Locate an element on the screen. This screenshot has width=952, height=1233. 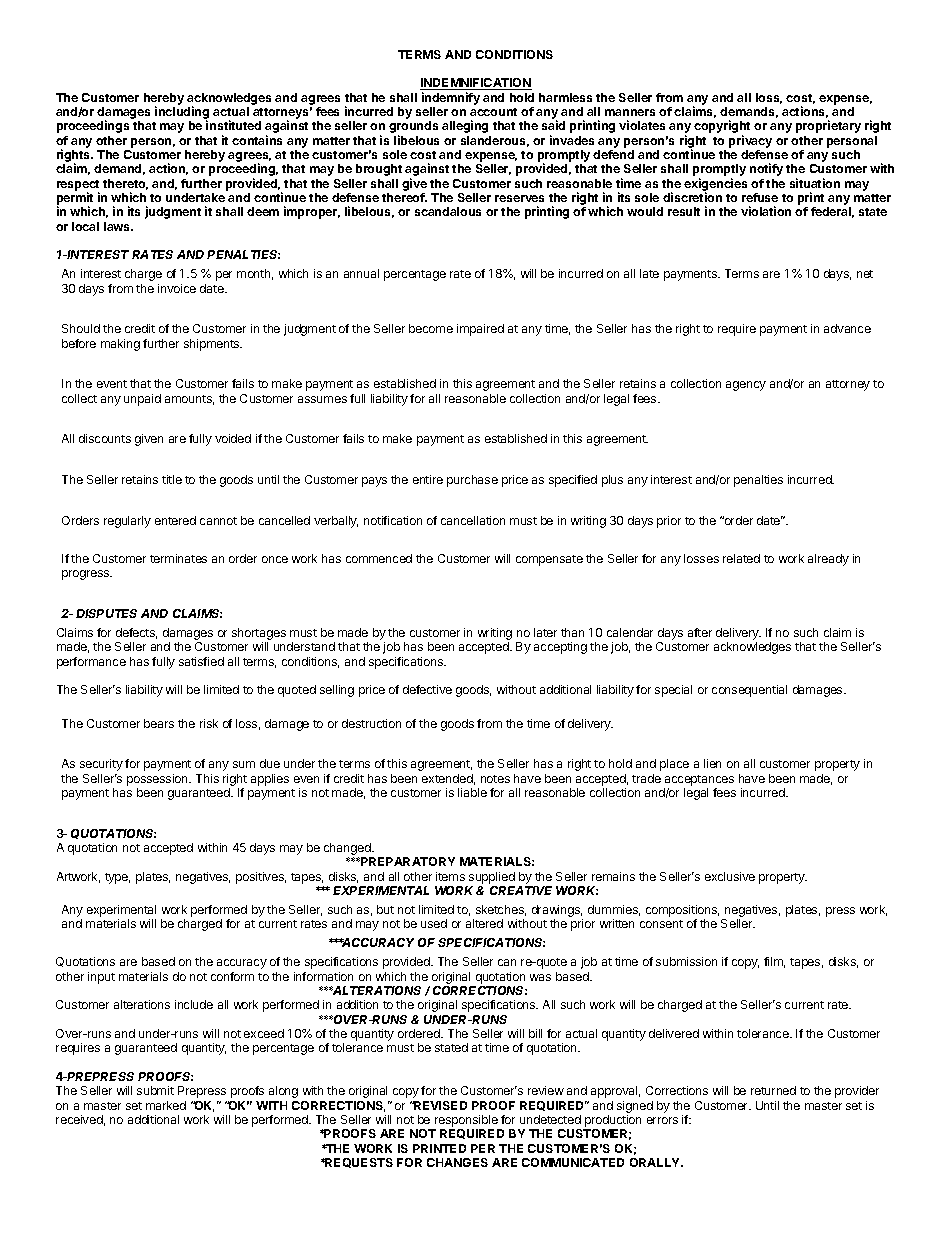
agency is located at coordinates (746, 386).
